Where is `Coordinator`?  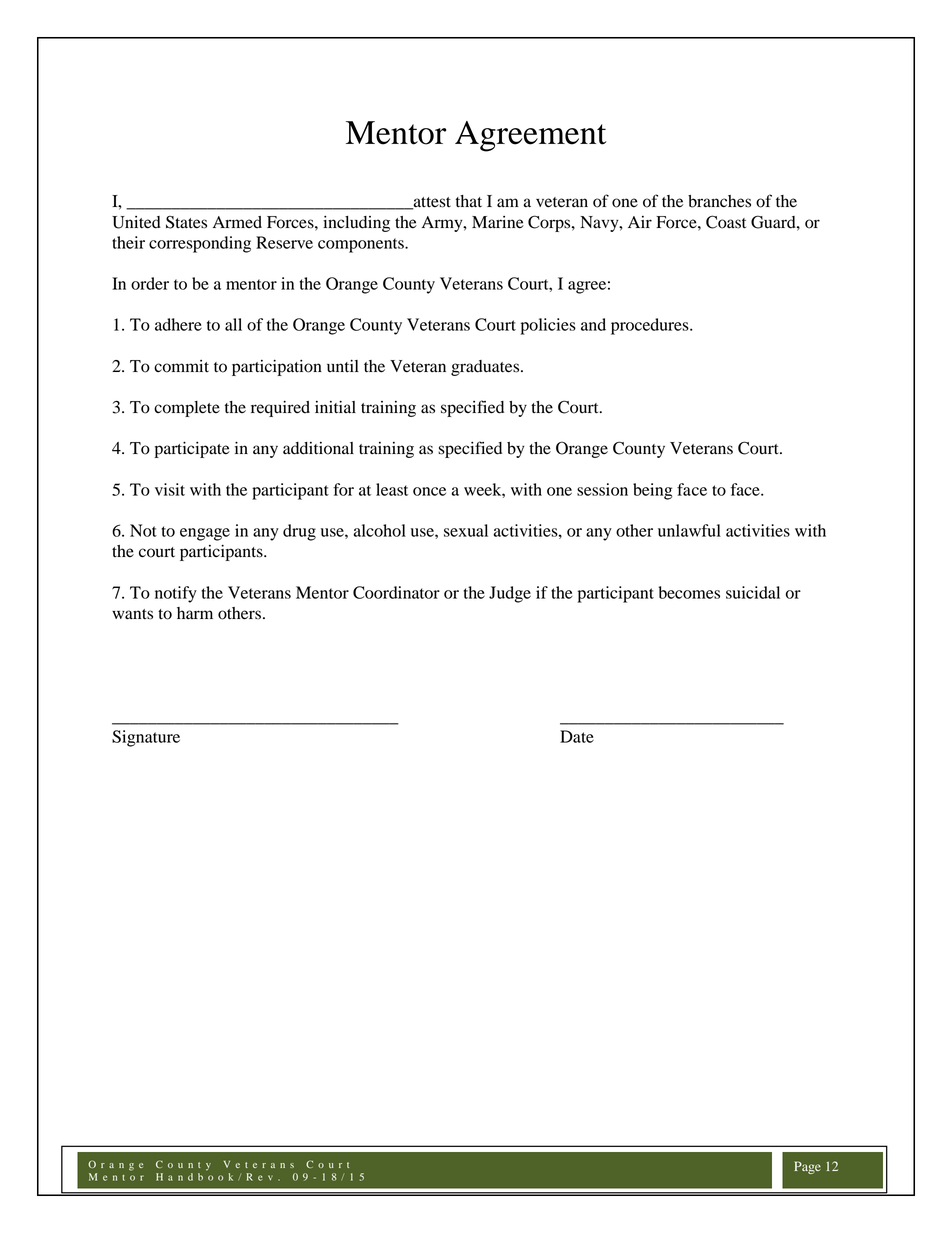
Coordinator is located at coordinates (396, 592).
